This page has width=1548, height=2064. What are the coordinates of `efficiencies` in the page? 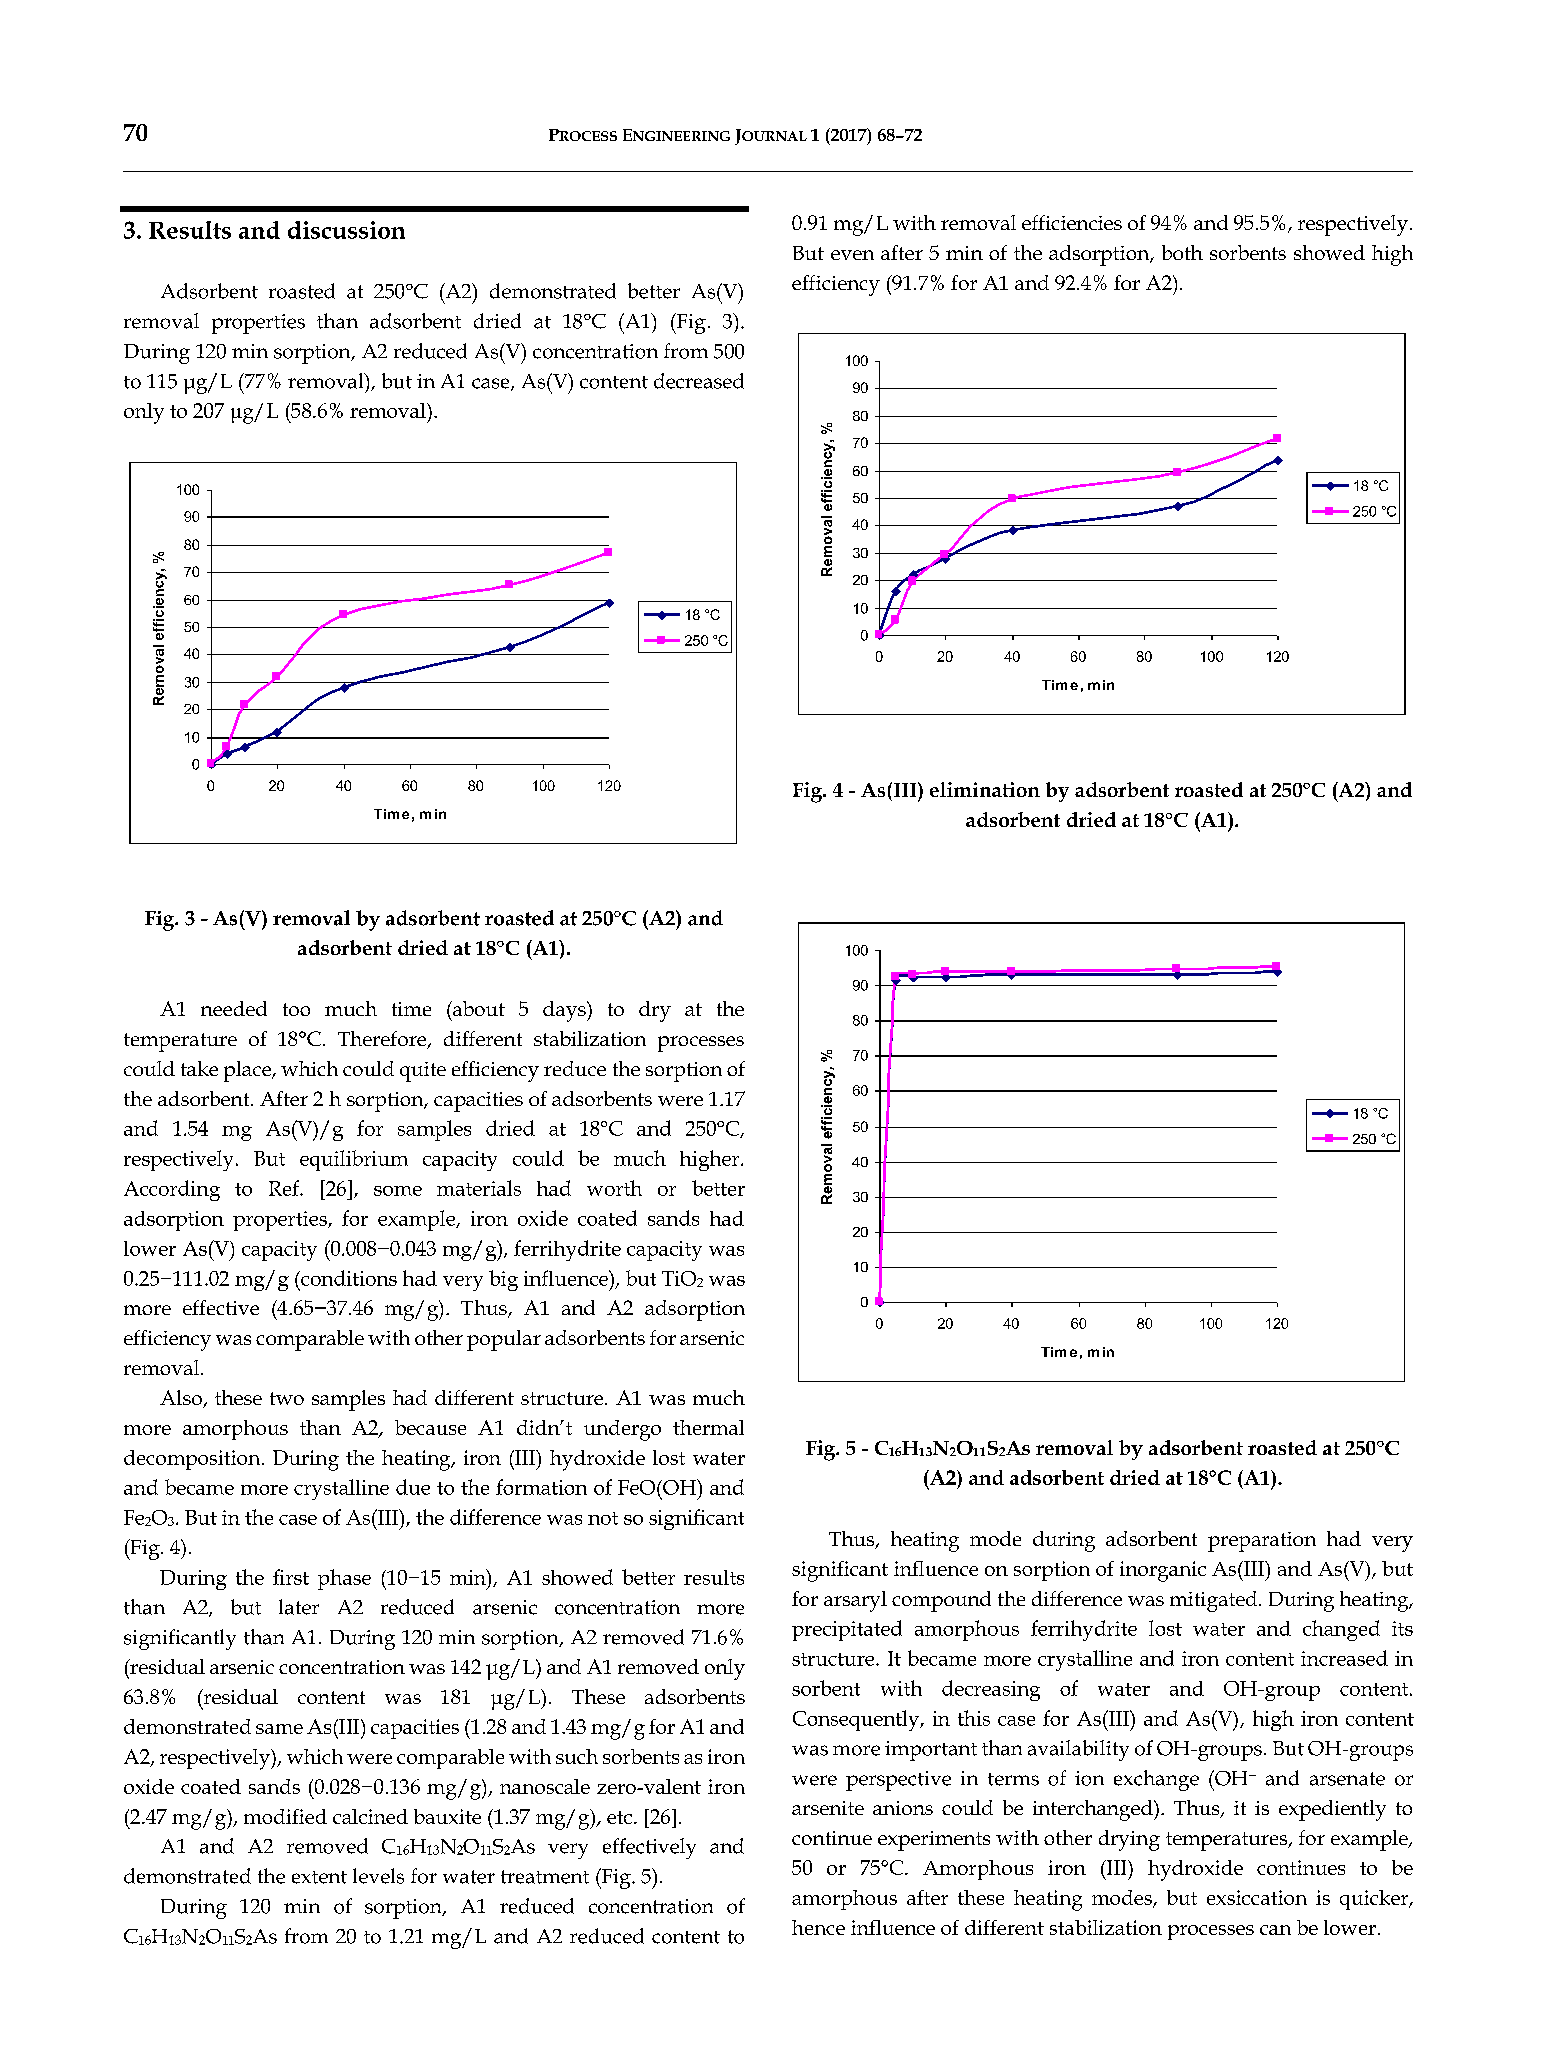 It's located at (1072, 222).
